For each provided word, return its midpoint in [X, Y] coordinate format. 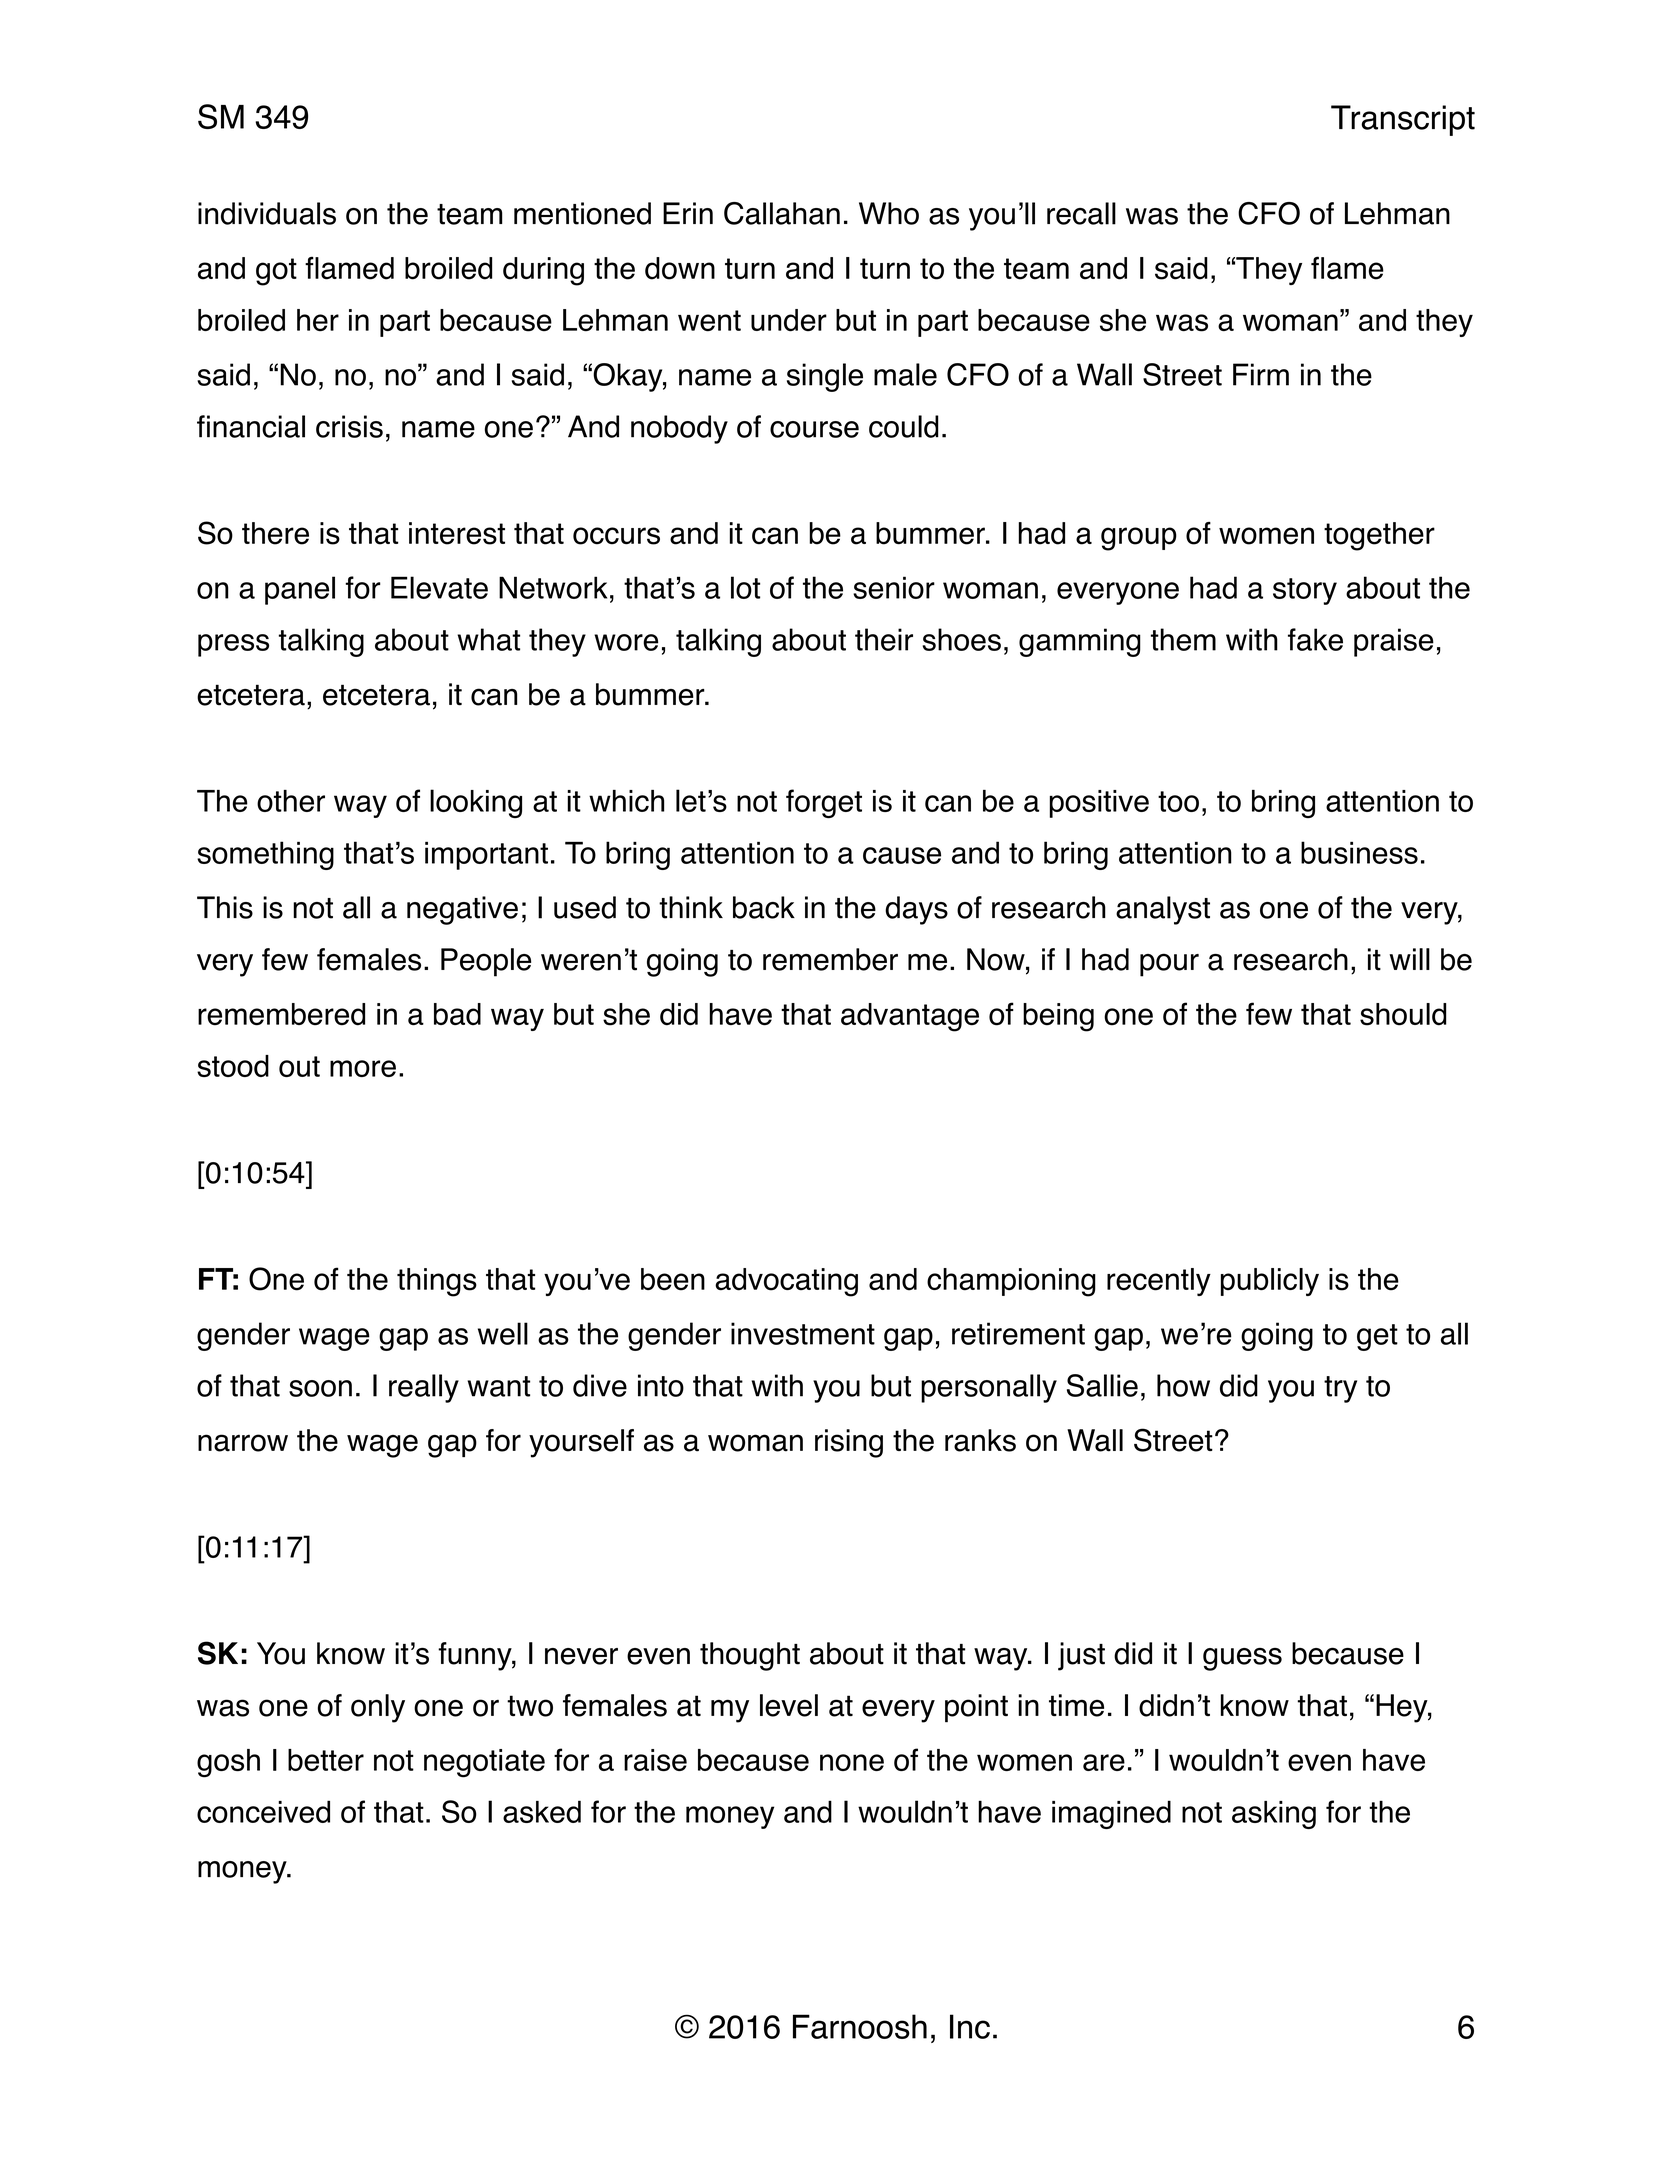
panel [300, 590]
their [884, 639]
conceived [263, 1811]
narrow [243, 1443]
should [1403, 1014]
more [363, 1068]
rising [849, 1443]
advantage [910, 1017]
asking [1274, 1815]
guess [1242, 1659]
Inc [970, 2026]
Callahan [782, 213]
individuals [267, 213]
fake [1315, 639]
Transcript [1403, 120]
